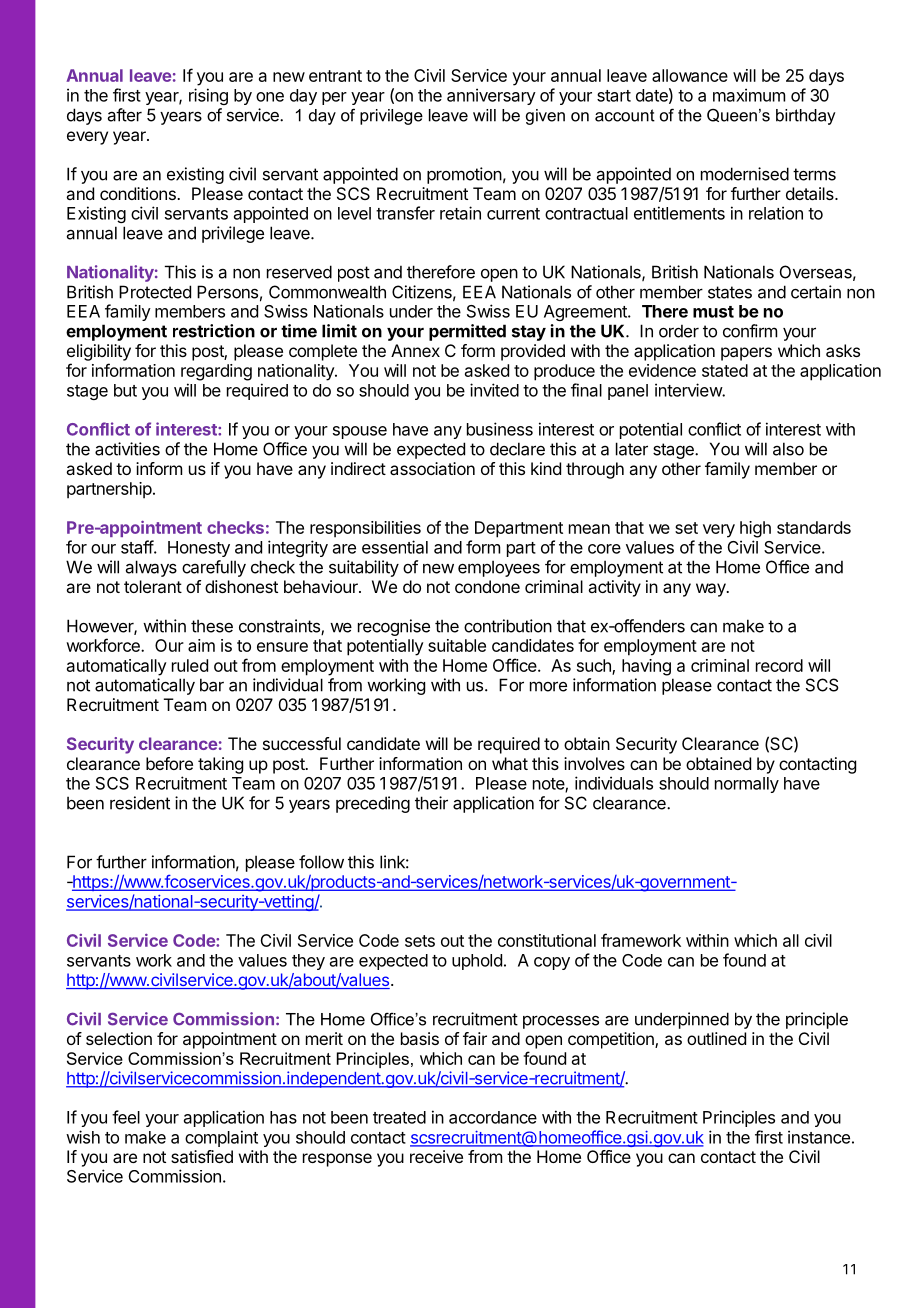 The width and height of the document is (924, 1308). What do you see at coordinates (208, 96) in the document?
I see `rising` at bounding box center [208, 96].
